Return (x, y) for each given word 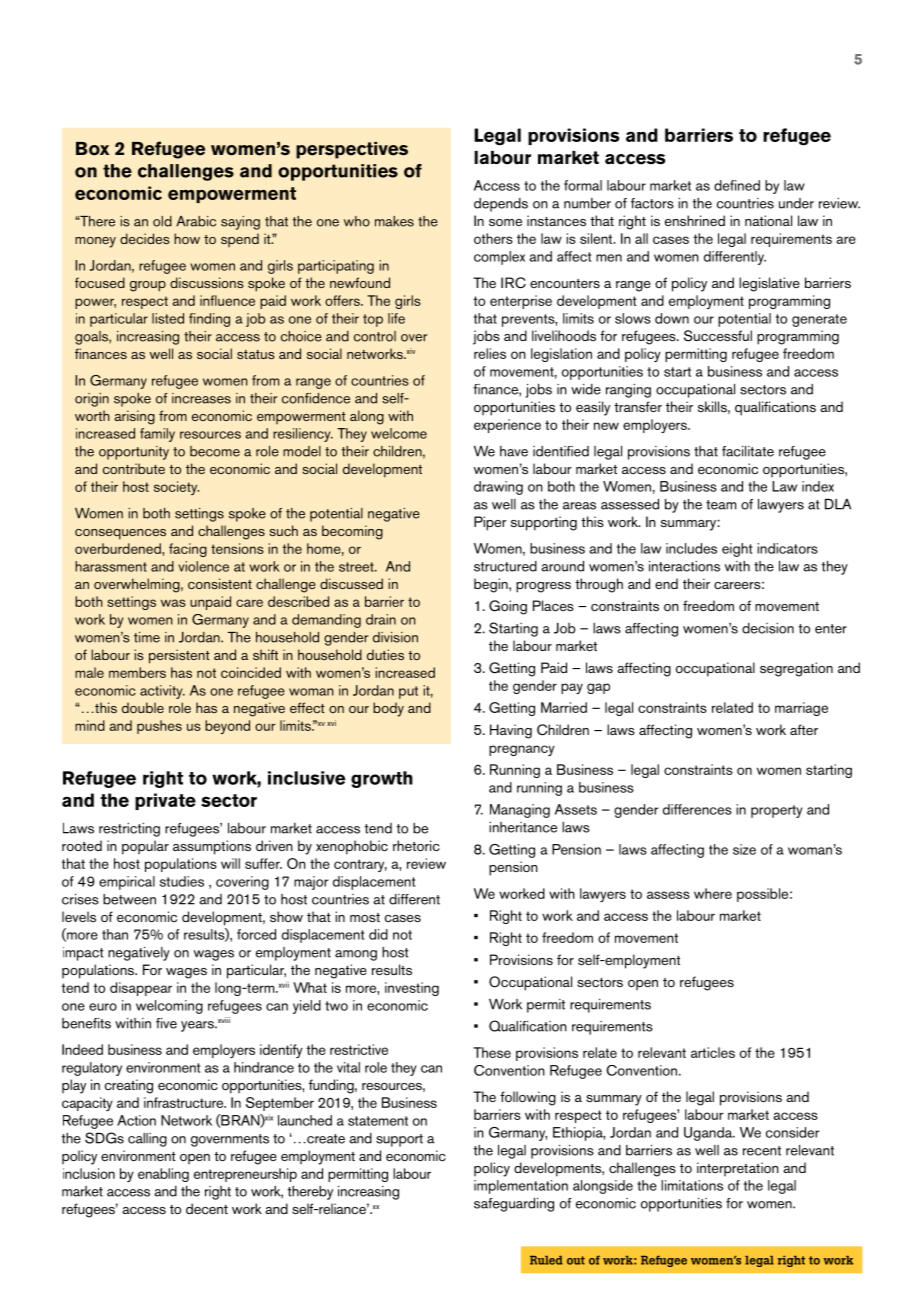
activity (162, 692)
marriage (801, 709)
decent (207, 1208)
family (157, 435)
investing (412, 989)
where (713, 893)
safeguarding (514, 1205)
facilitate (748, 451)
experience (507, 426)
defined (737, 185)
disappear (141, 989)
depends (501, 205)
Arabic (196, 221)
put (408, 692)
